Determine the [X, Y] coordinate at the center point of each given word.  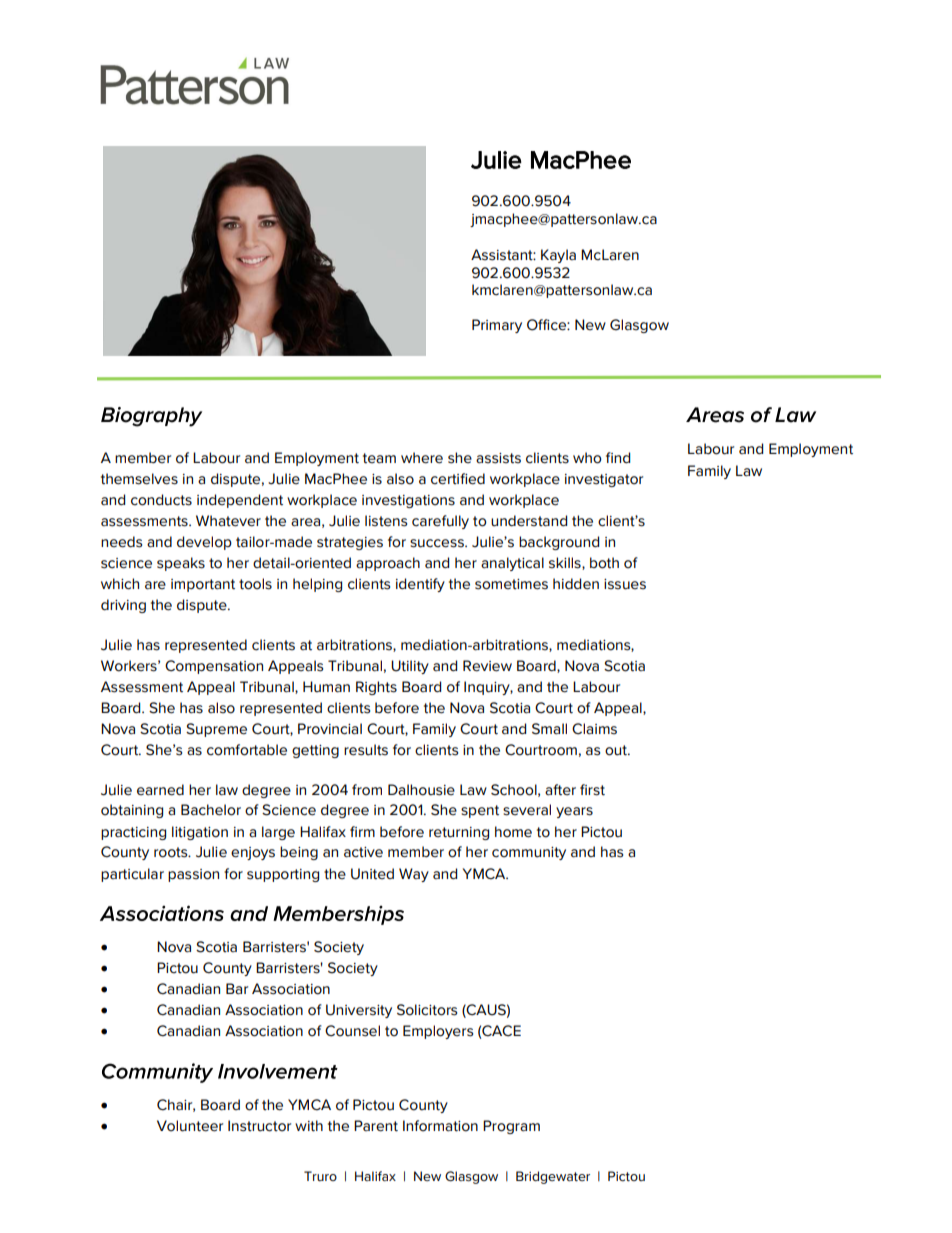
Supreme [216, 730]
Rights [376, 688]
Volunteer [190, 1126]
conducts [161, 500]
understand [529, 521]
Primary [497, 326]
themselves [139, 479]
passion [193, 875]
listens [386, 521]
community [529, 853]
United [372, 874]
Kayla [558, 256]
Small [549, 729]
